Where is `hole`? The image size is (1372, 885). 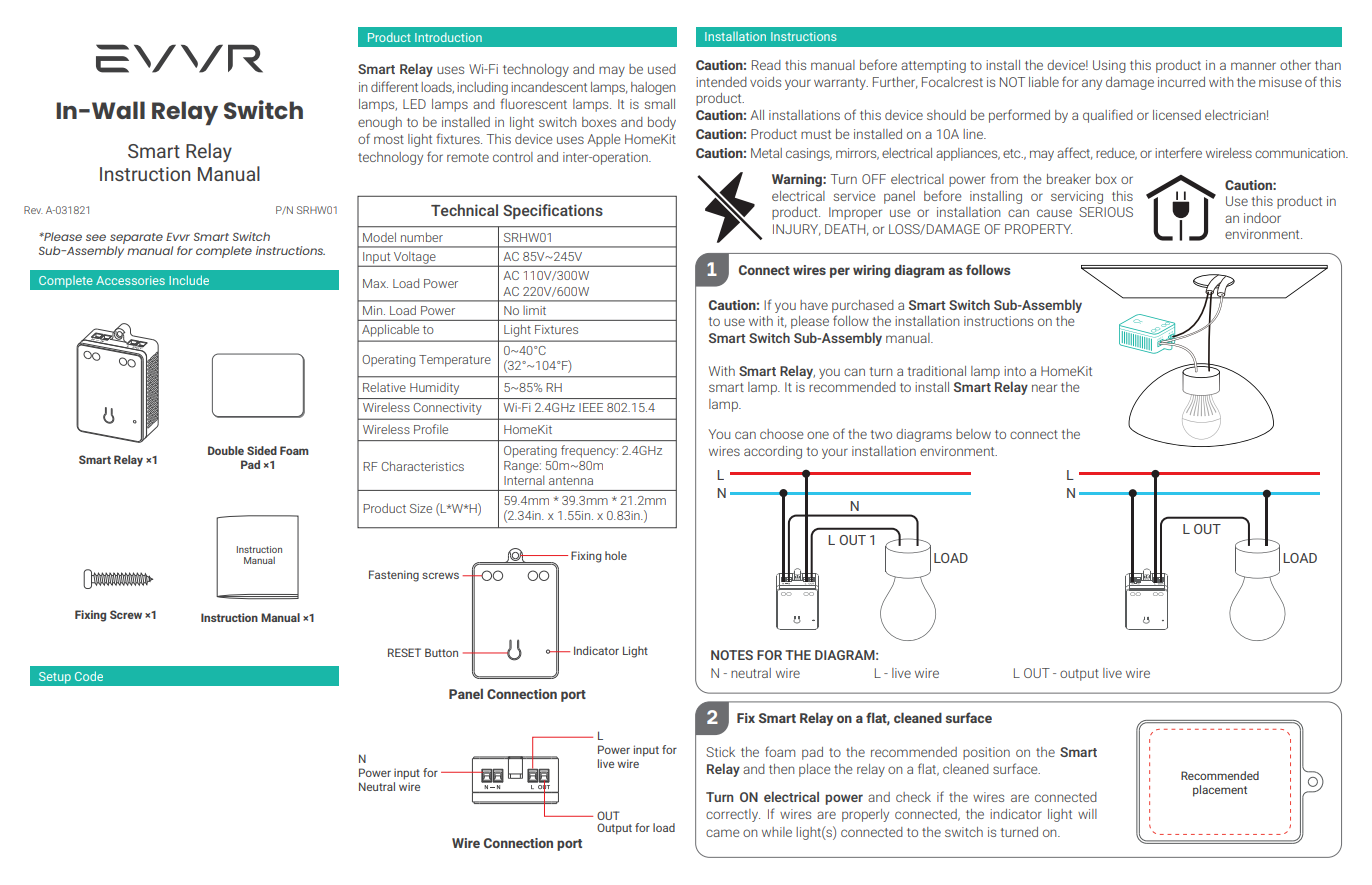
hole is located at coordinates (616, 555).
